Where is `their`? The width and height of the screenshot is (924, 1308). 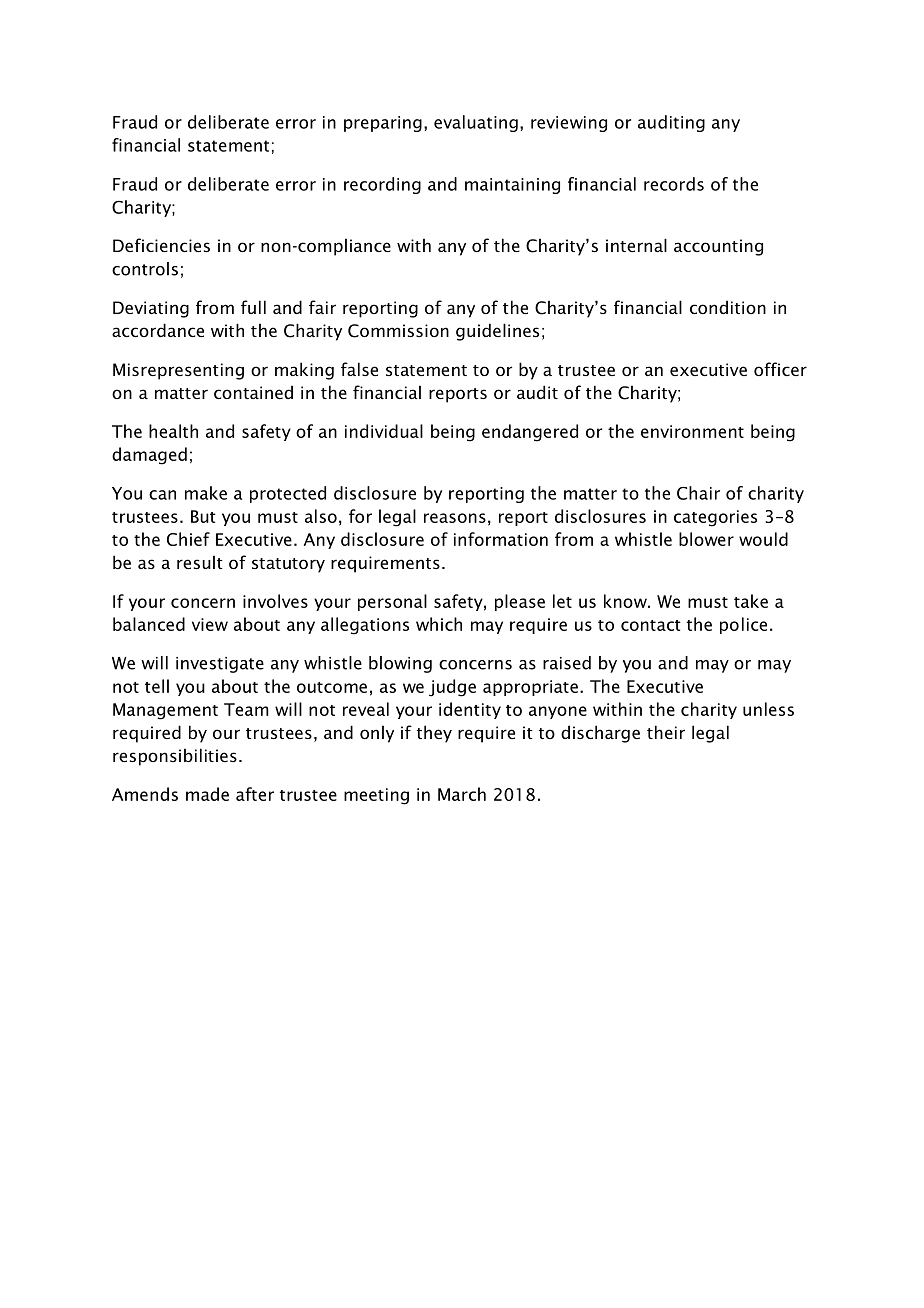
their is located at coordinates (666, 732).
